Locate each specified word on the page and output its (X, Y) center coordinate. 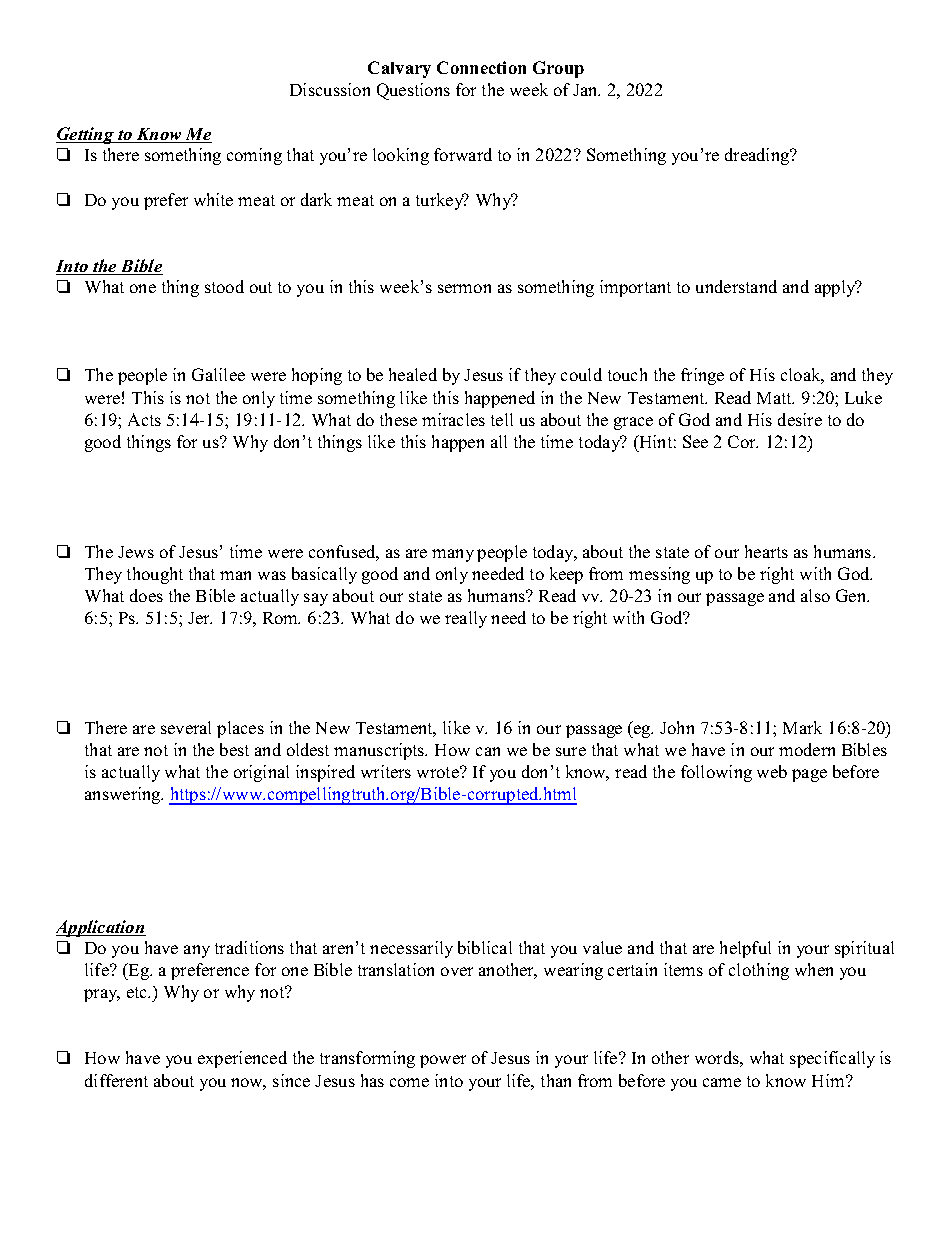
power (443, 1061)
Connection (481, 67)
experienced (242, 1059)
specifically (832, 1059)
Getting (86, 135)
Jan (586, 90)
